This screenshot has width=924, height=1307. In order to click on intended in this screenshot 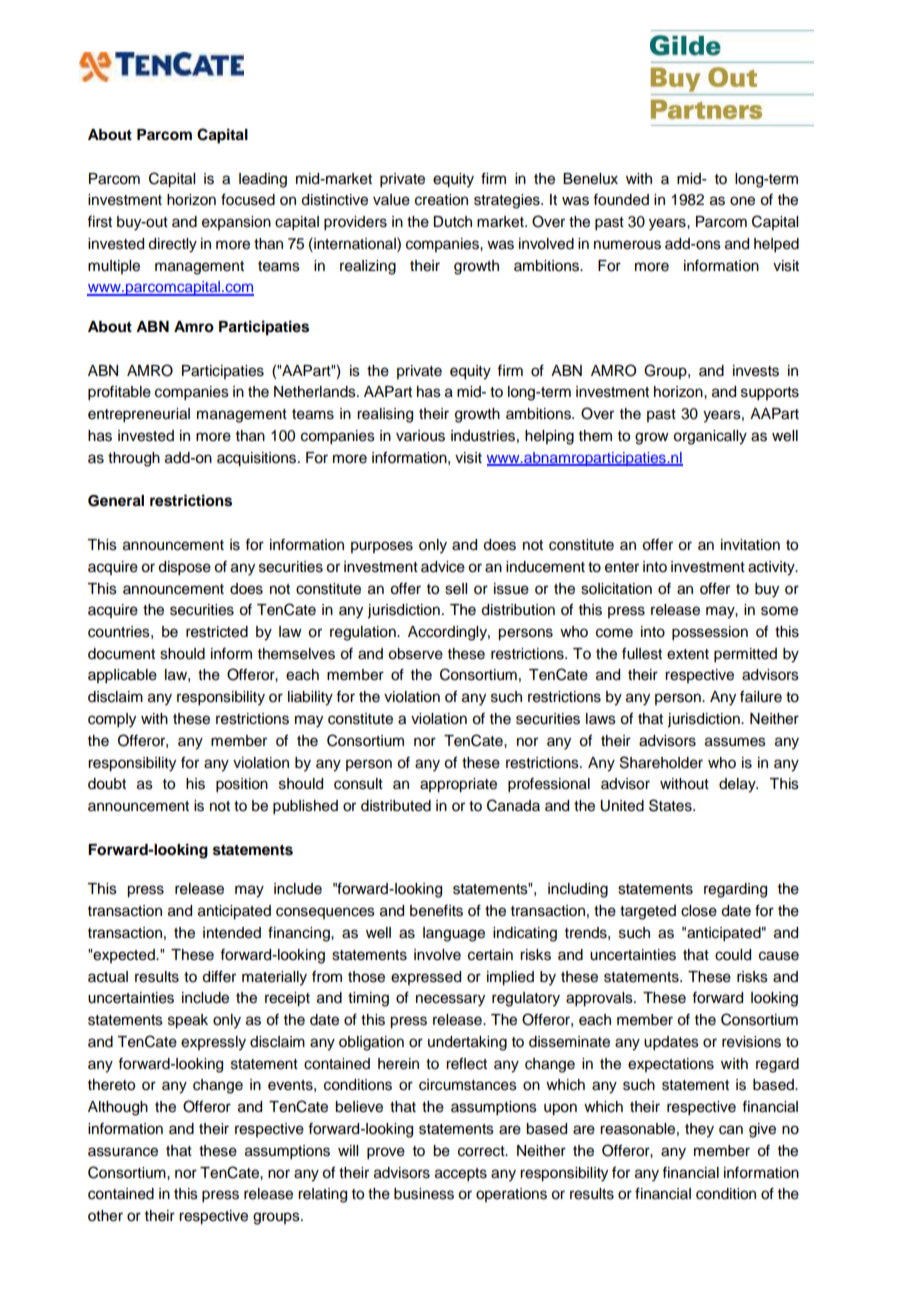, I will do `click(232, 933)`.
